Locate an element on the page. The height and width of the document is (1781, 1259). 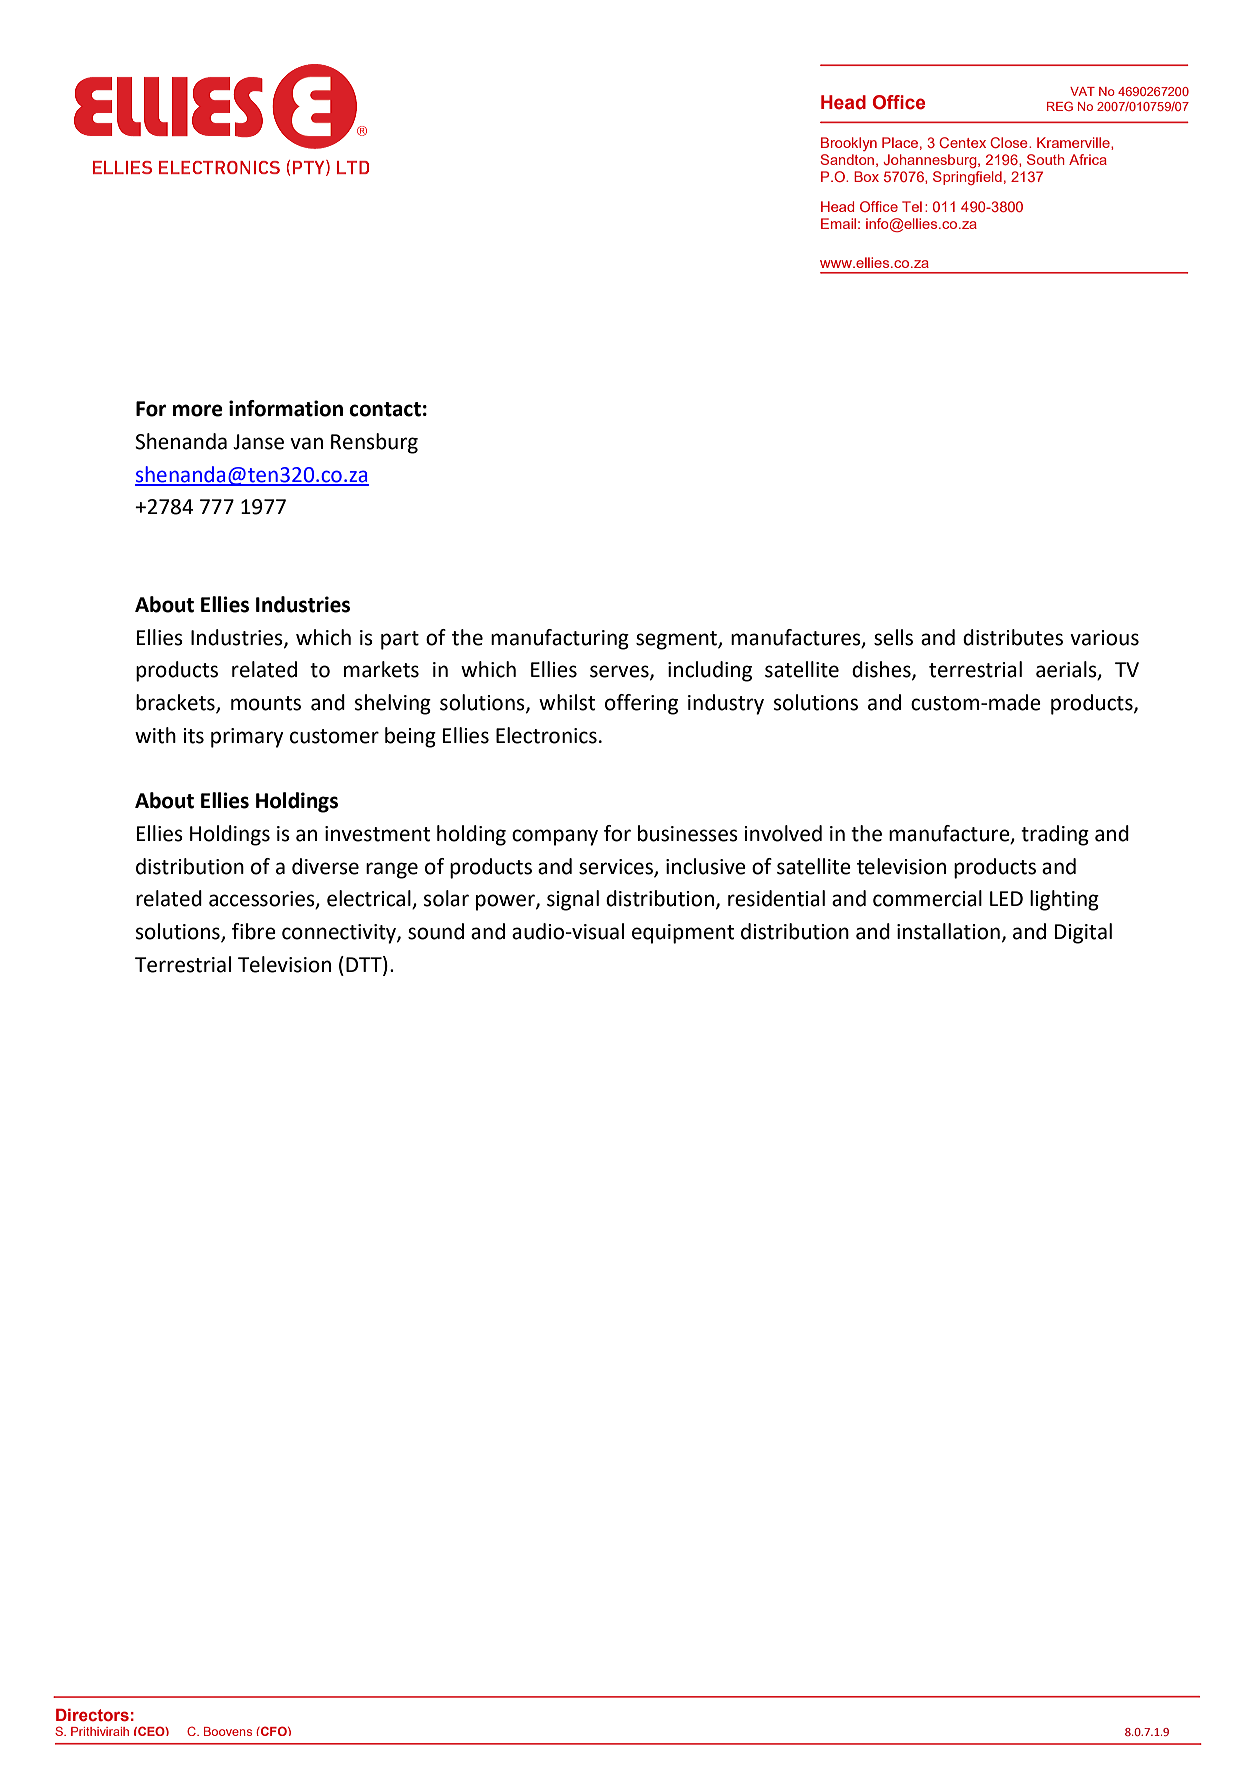
Close is located at coordinates (1010, 142).
